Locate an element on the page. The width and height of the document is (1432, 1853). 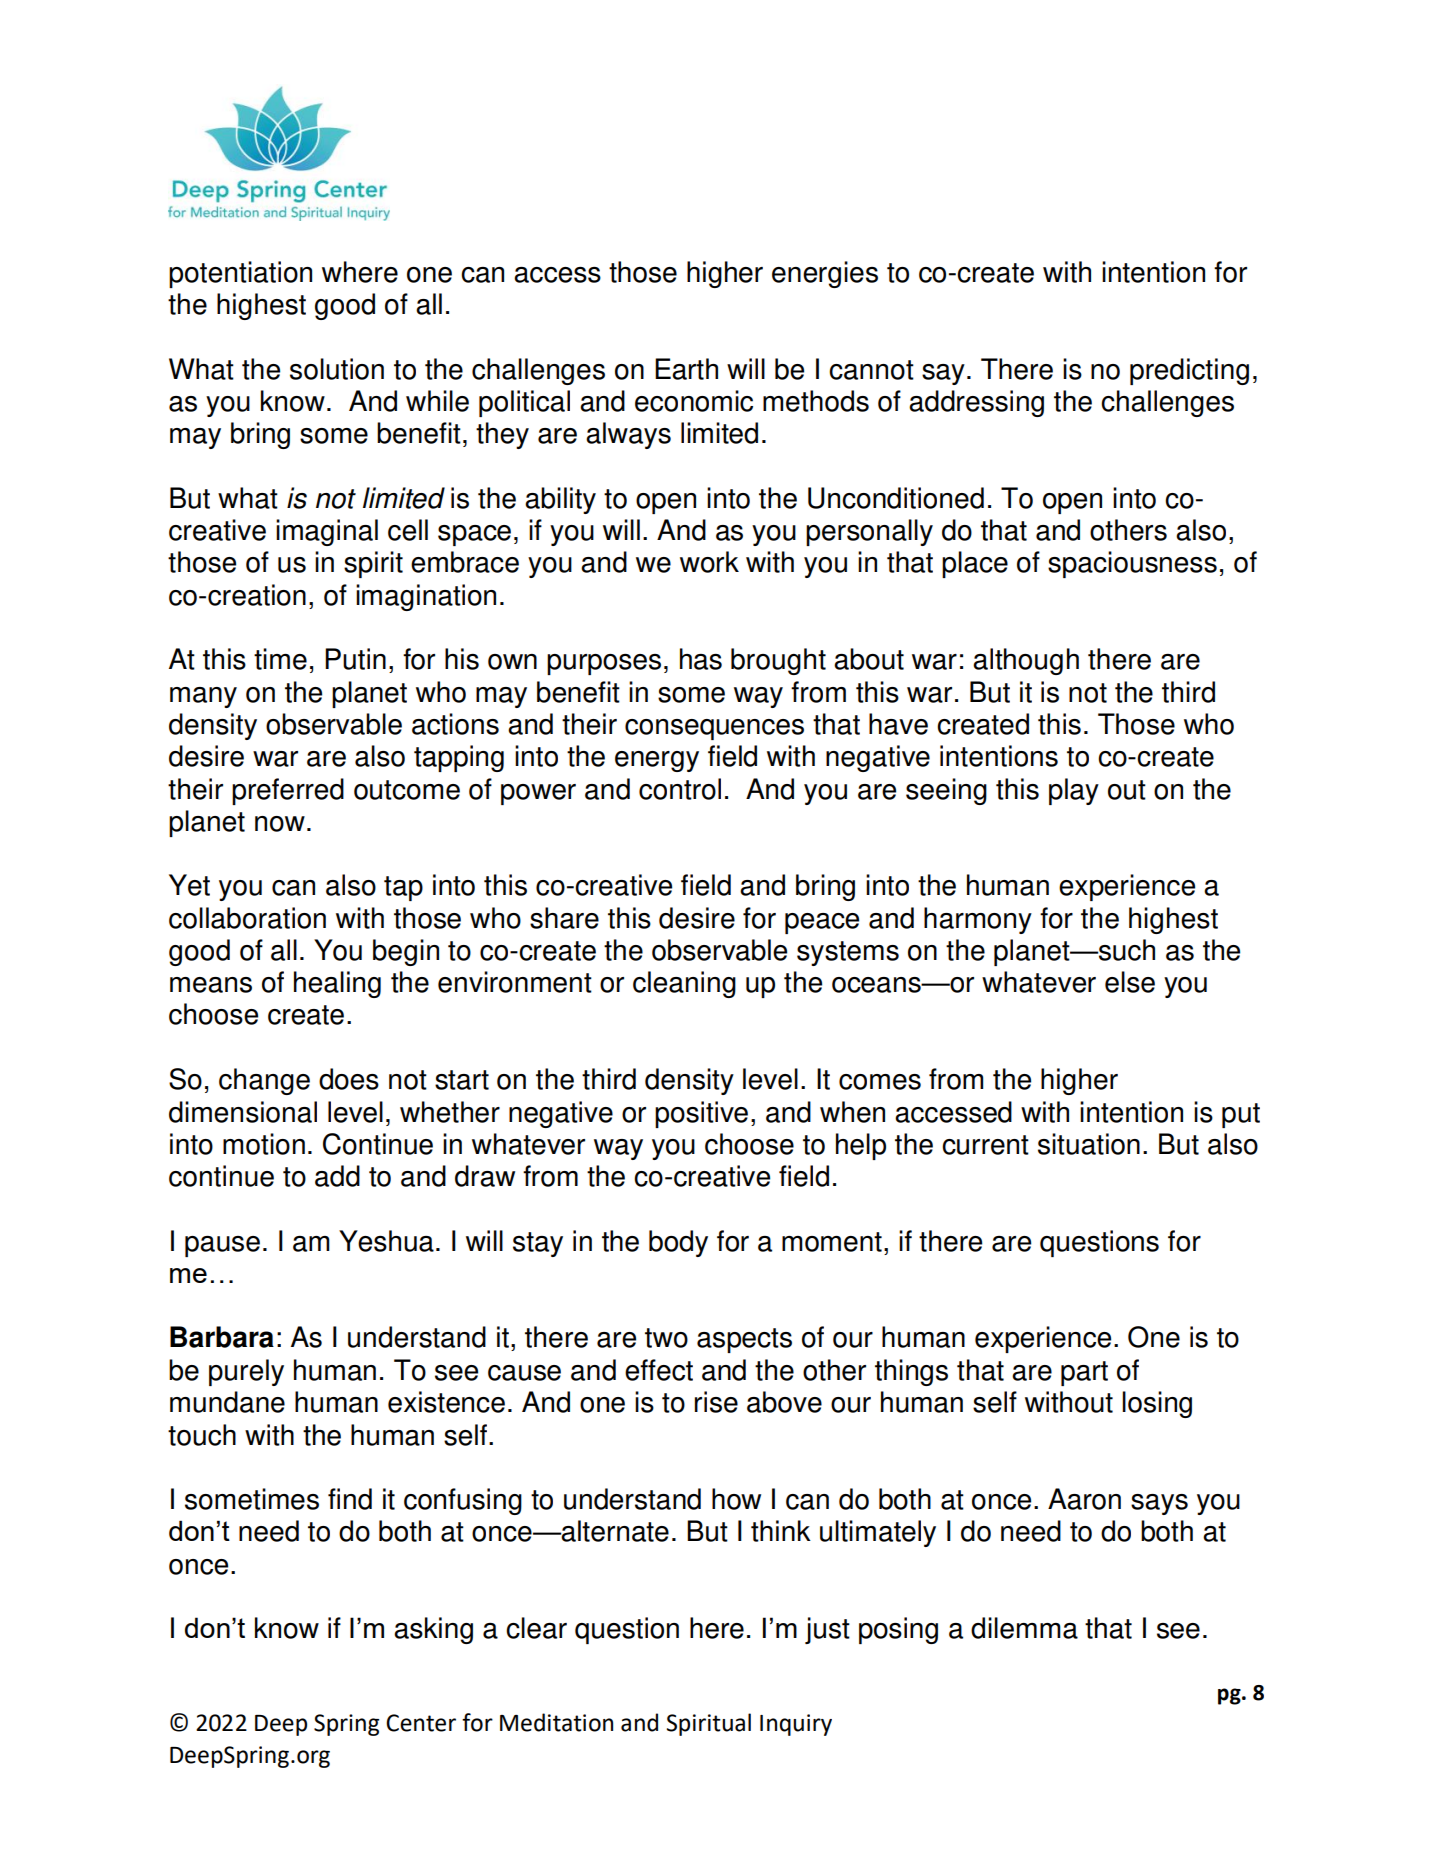
healing is located at coordinates (337, 984).
